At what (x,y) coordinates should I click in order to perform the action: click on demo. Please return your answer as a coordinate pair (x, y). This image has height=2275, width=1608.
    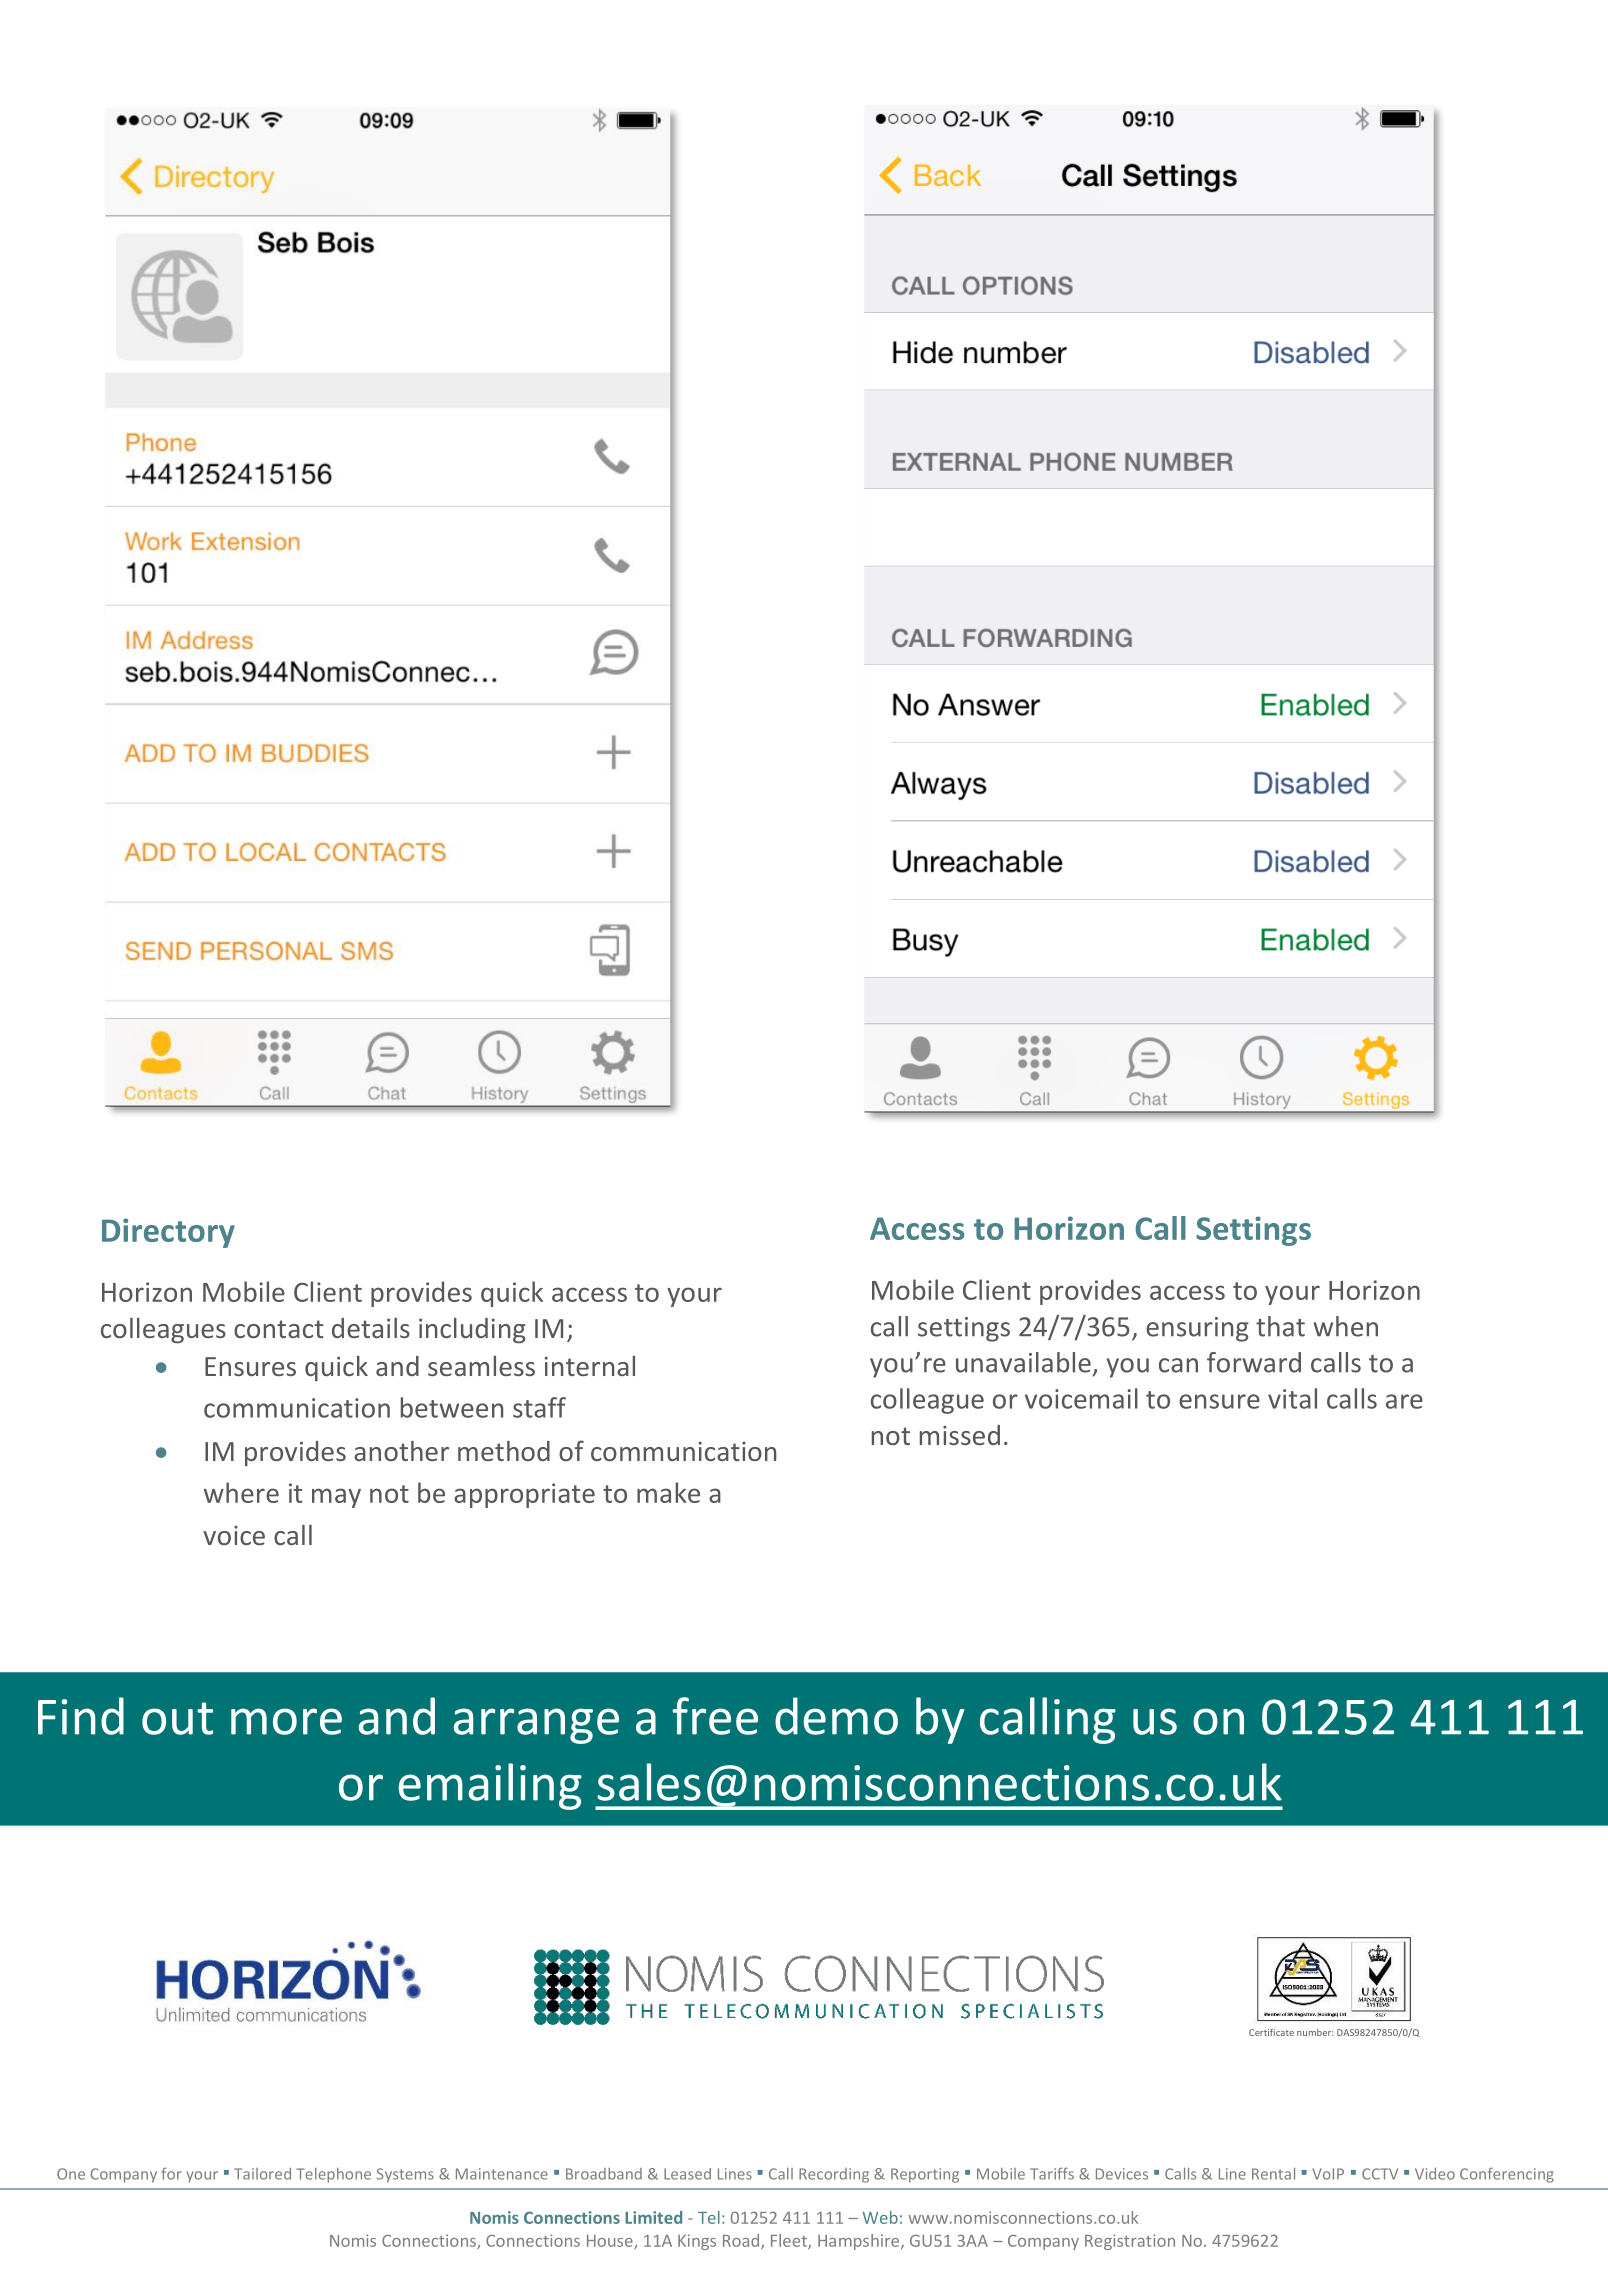
    Looking at the image, I should click on (836, 1716).
